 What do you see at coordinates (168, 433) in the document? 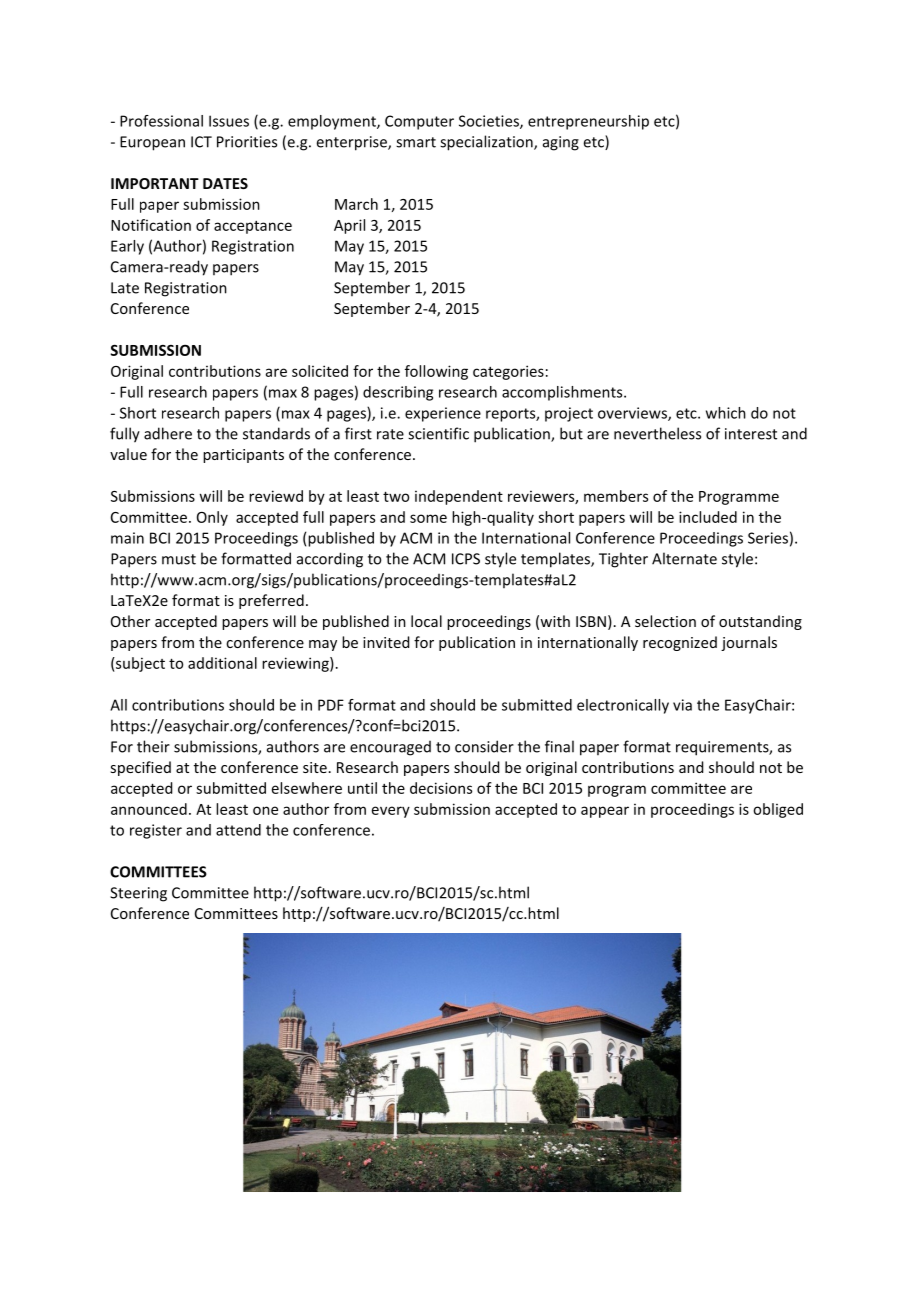
I see `adhere` at bounding box center [168, 433].
